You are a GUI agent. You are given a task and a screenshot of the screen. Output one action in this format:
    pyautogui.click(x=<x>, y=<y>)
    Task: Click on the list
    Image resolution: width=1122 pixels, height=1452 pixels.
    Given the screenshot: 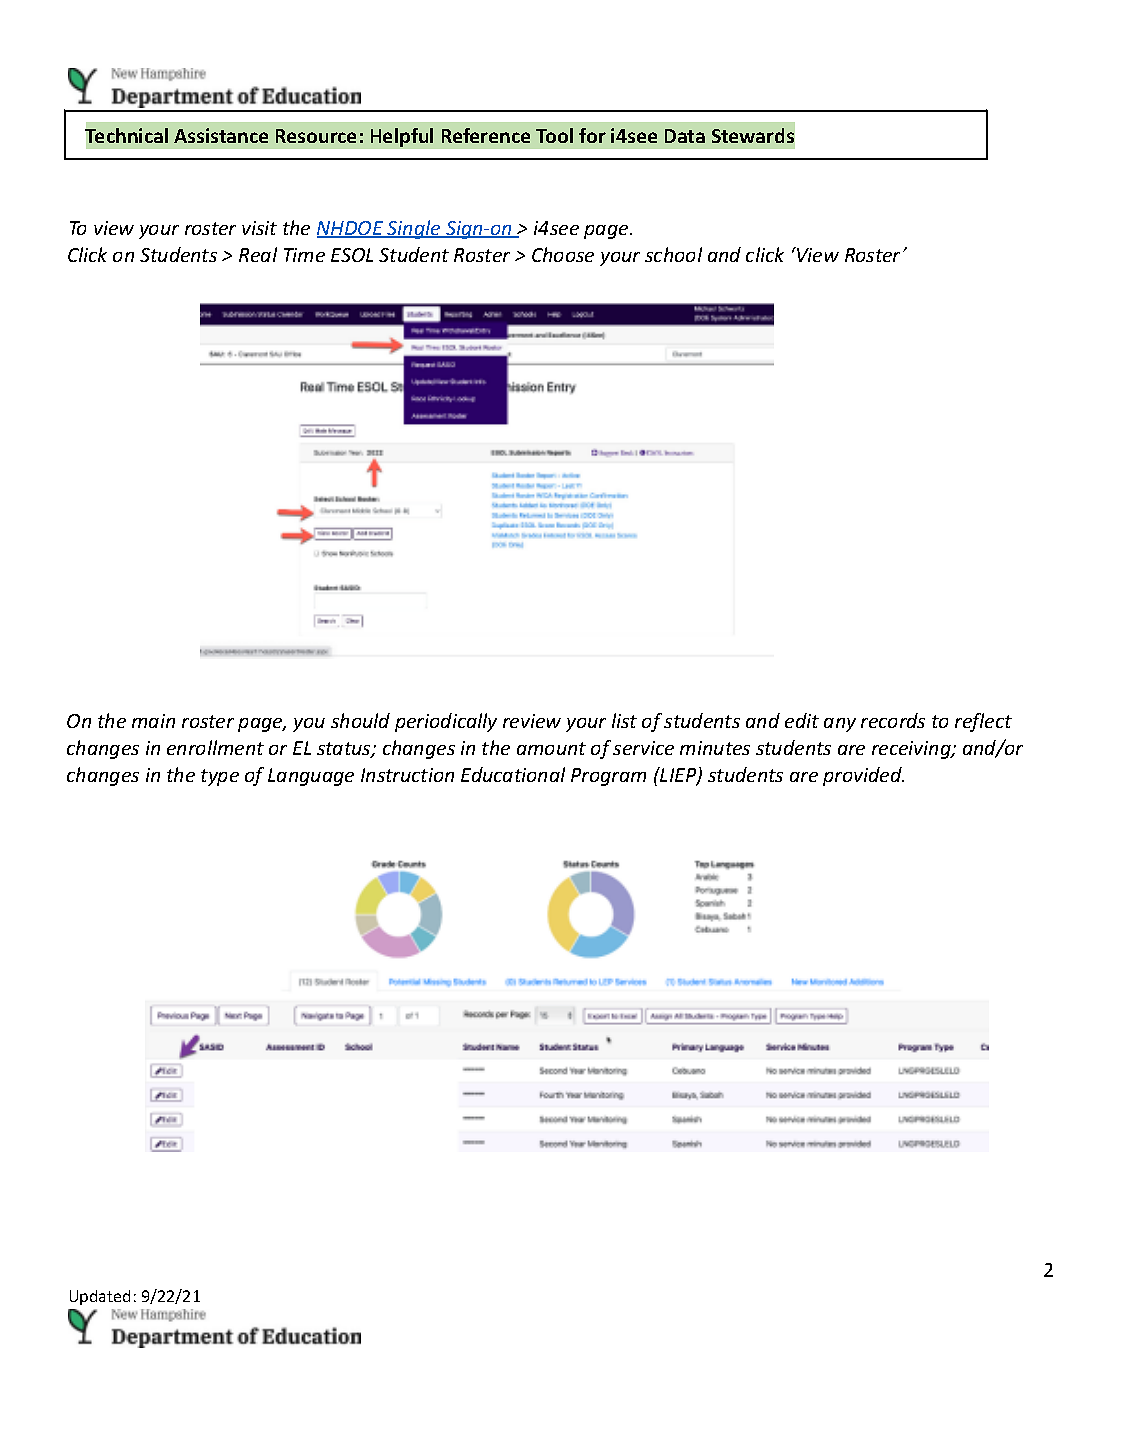 What is the action you would take?
    pyautogui.click(x=624, y=720)
